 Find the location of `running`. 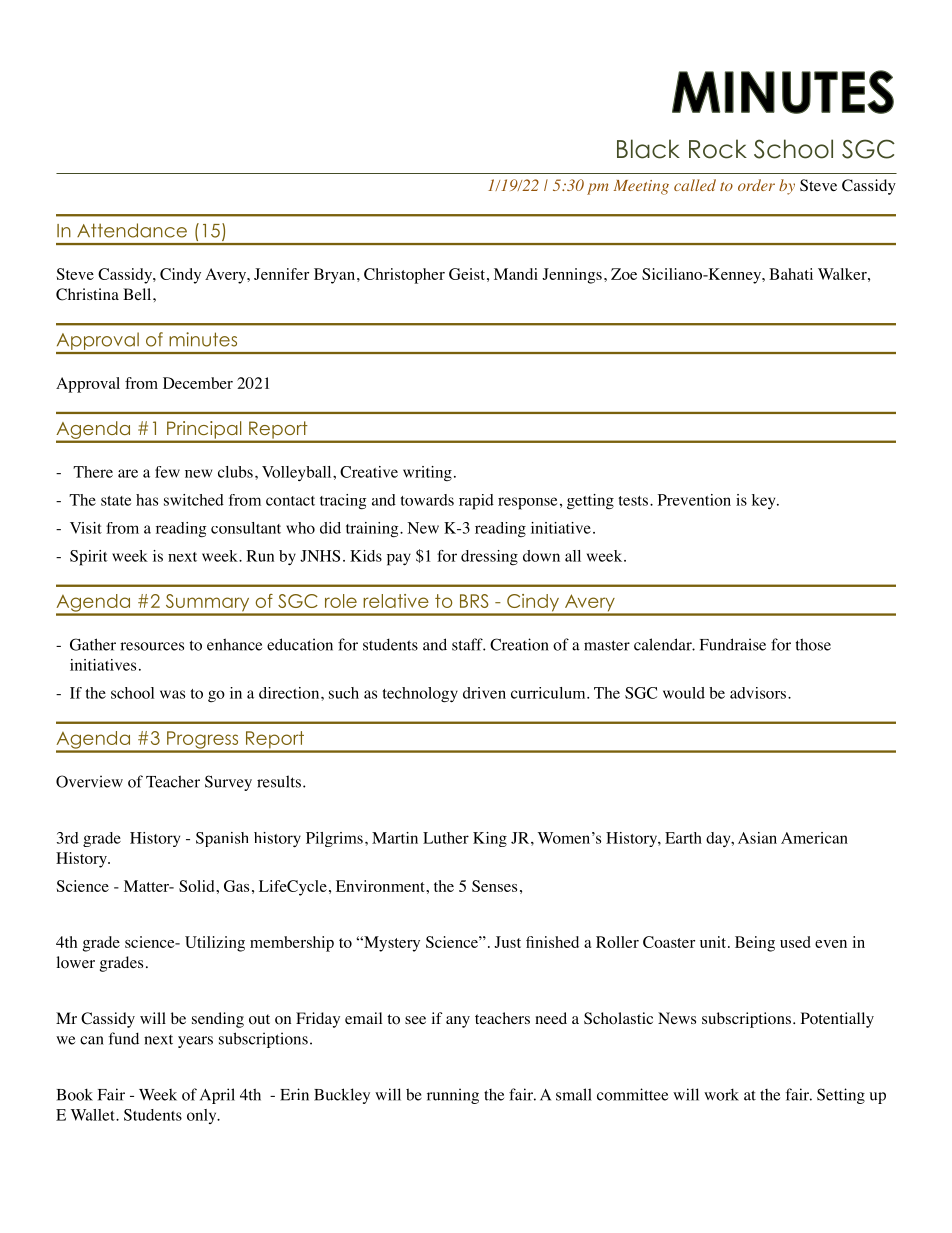

running is located at coordinates (453, 1096).
